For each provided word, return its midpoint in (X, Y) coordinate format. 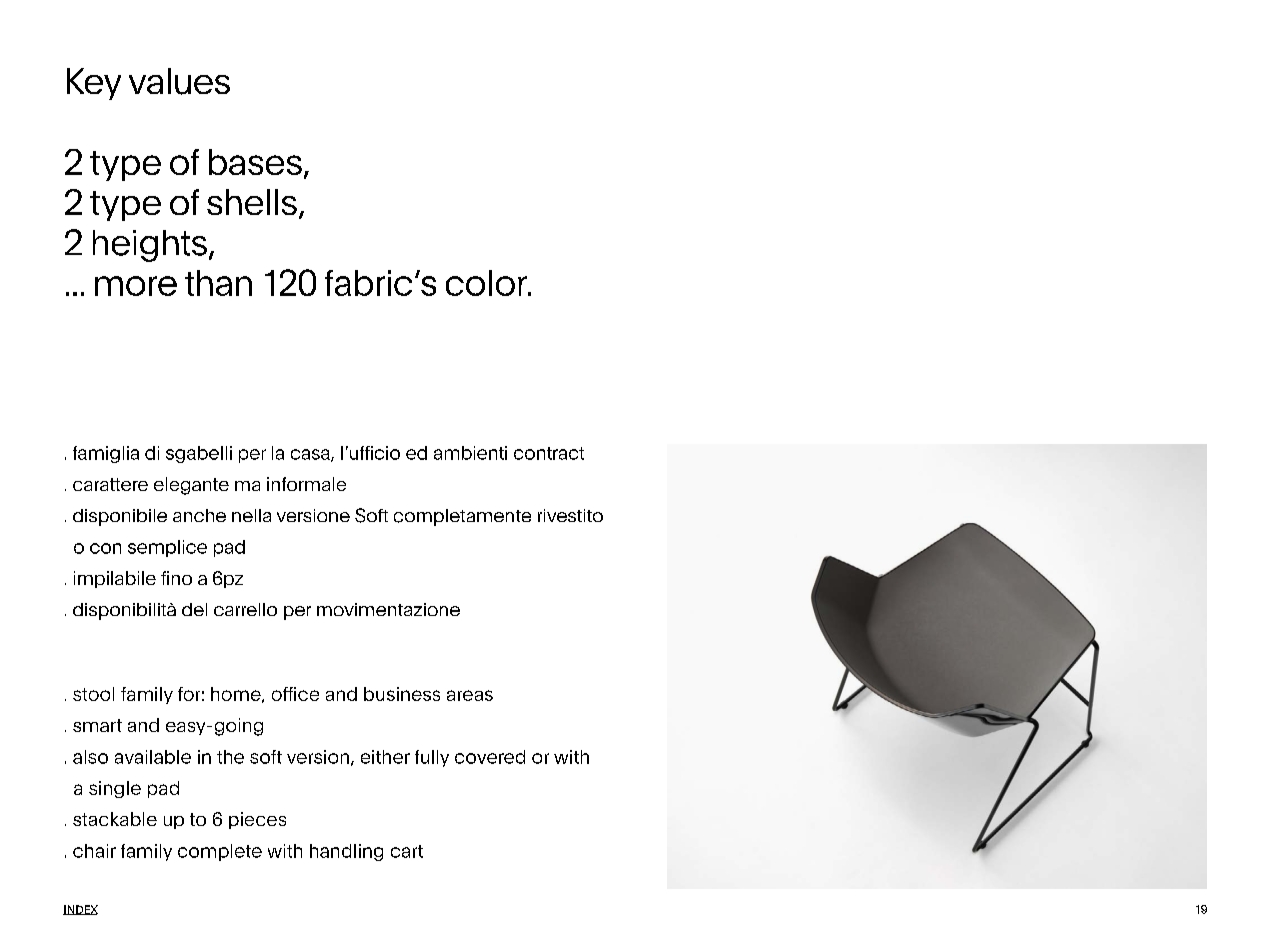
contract (549, 453)
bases (255, 162)
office (295, 694)
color (487, 283)
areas (470, 695)
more (136, 286)
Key (94, 84)
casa (311, 455)
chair (94, 851)
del (194, 609)
